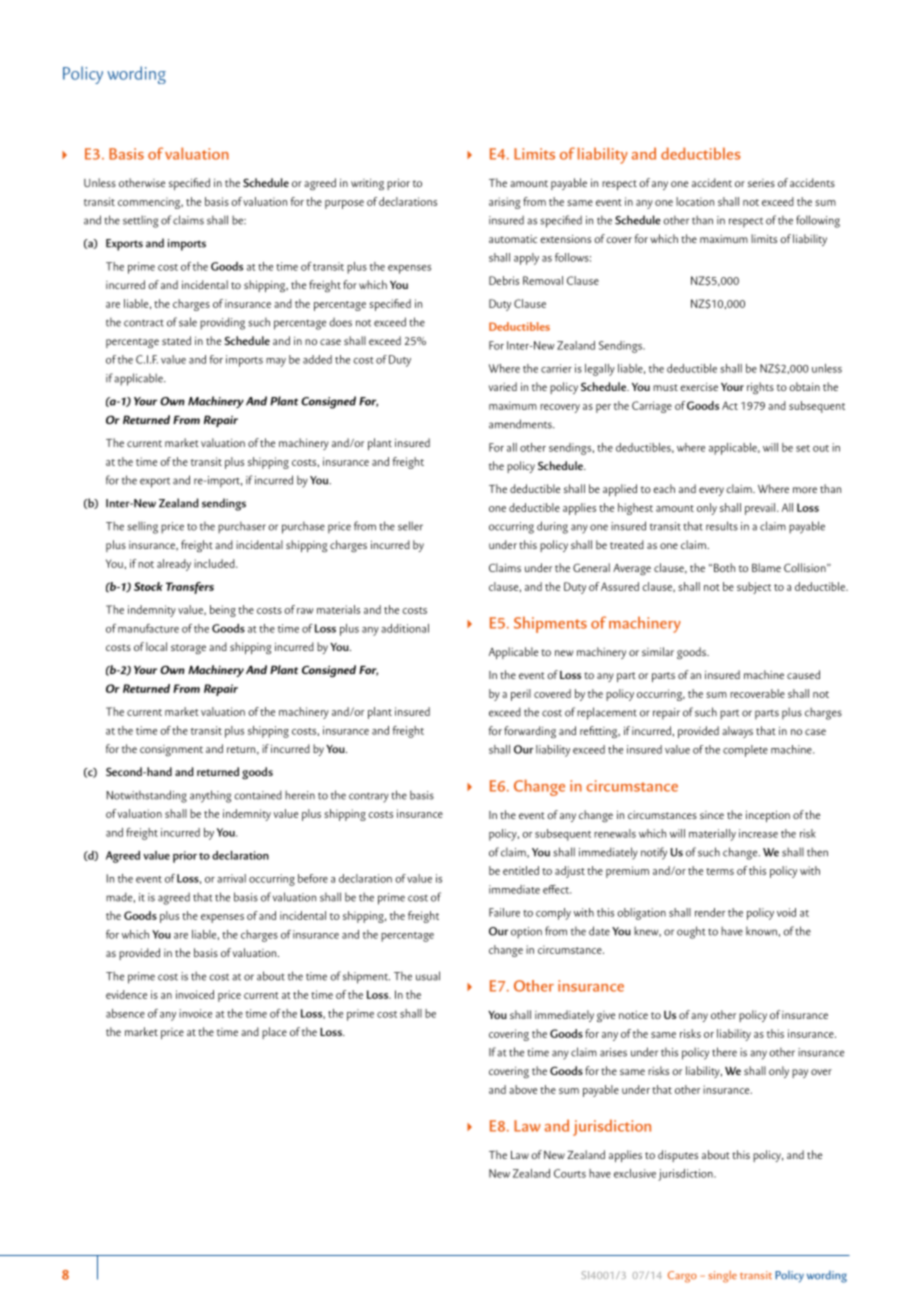  What do you see at coordinates (504, 203) in the page?
I see `arising` at bounding box center [504, 203].
